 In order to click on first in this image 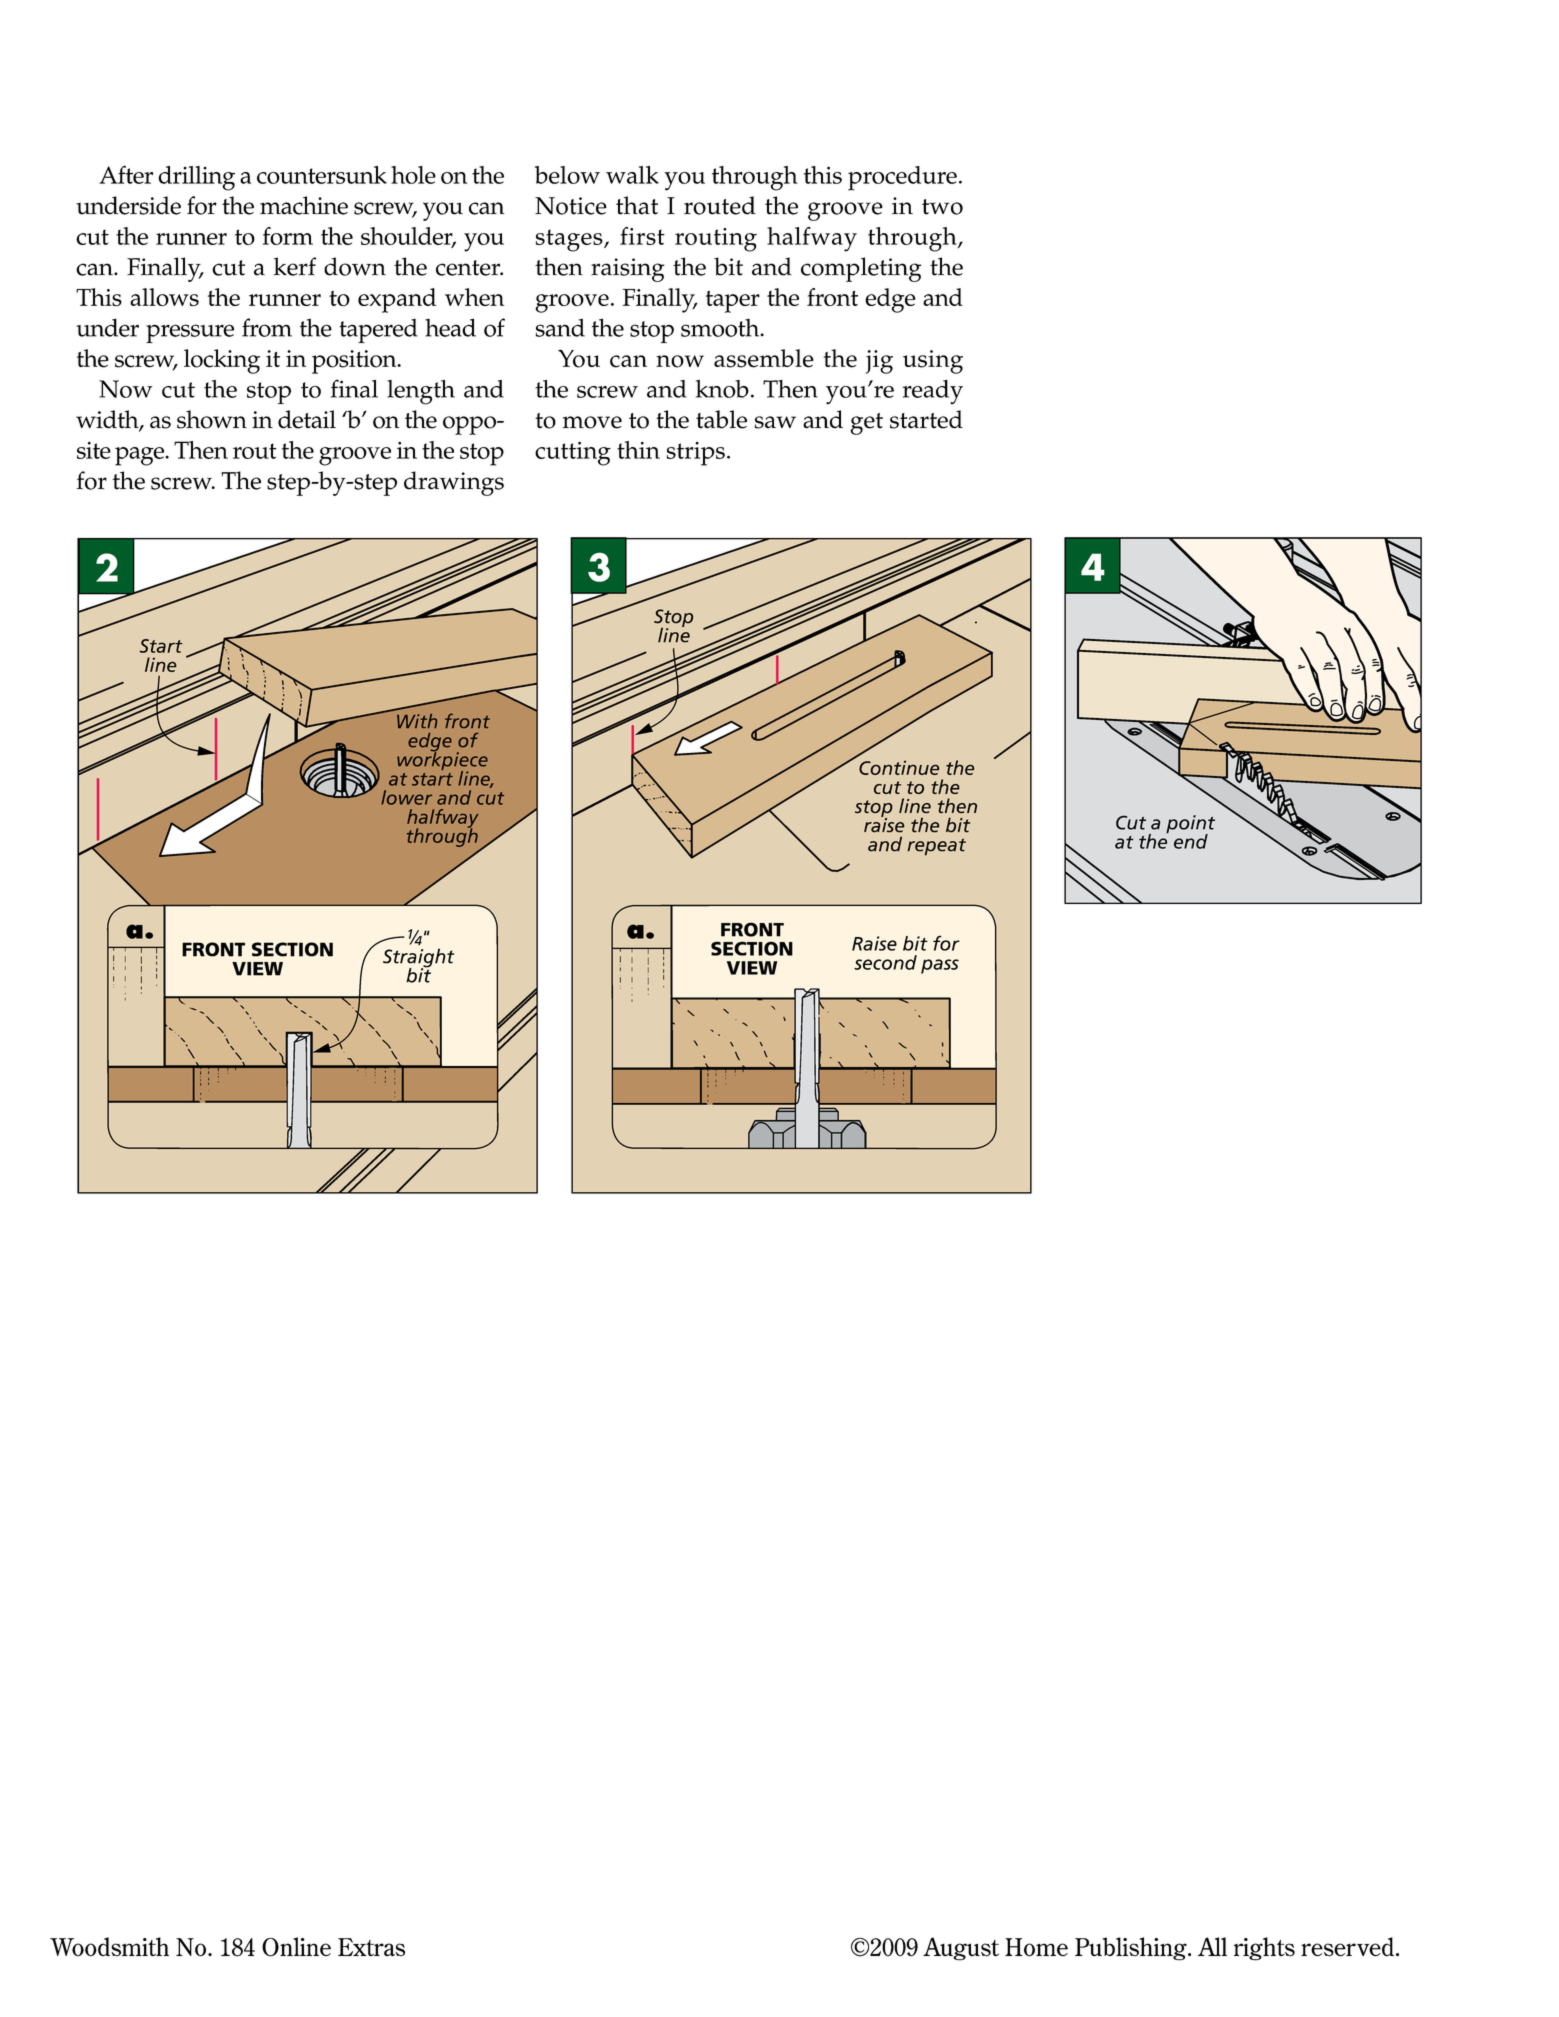, I will do `click(642, 236)`.
